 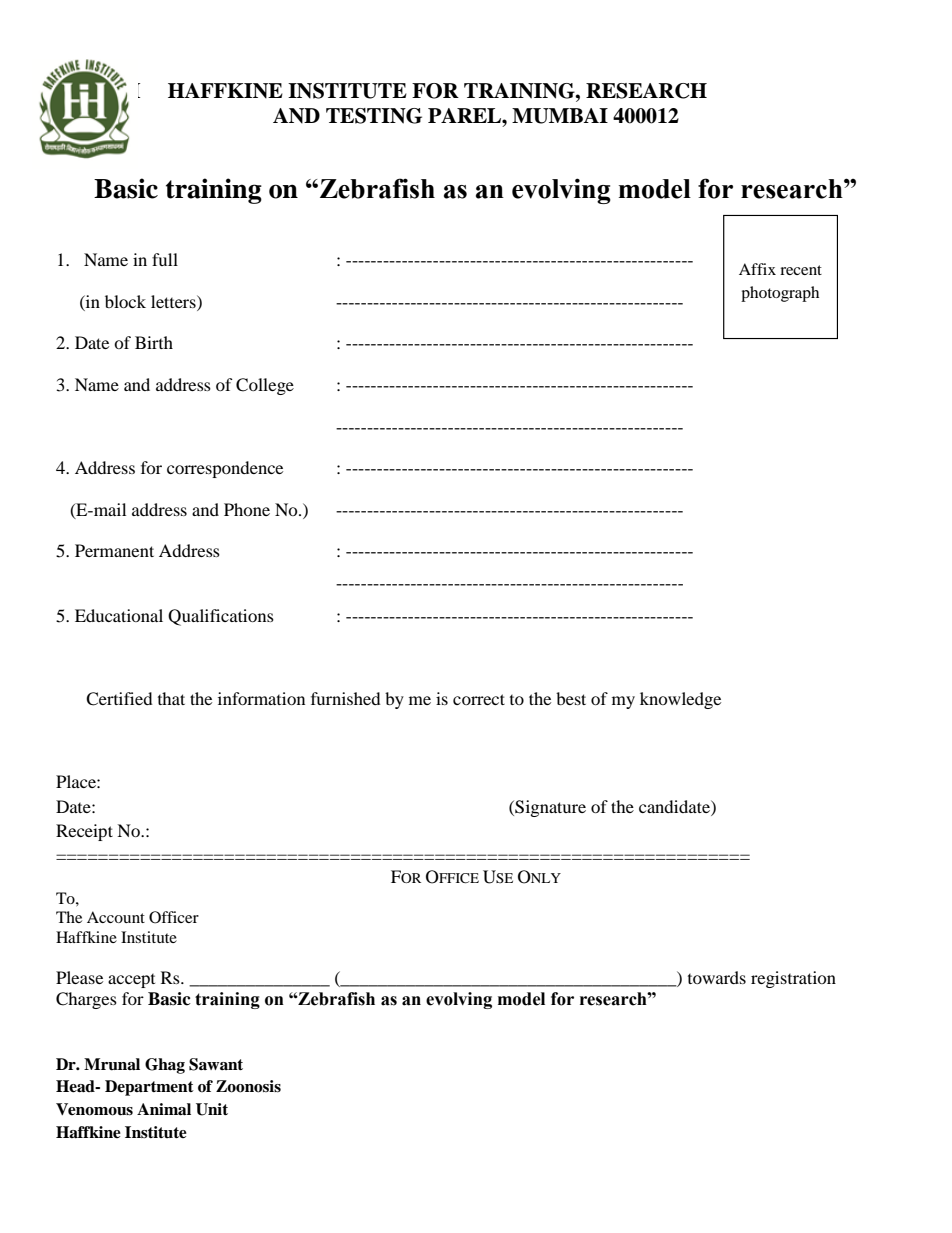 What do you see at coordinates (571, 698) in the page?
I see `best` at bounding box center [571, 698].
